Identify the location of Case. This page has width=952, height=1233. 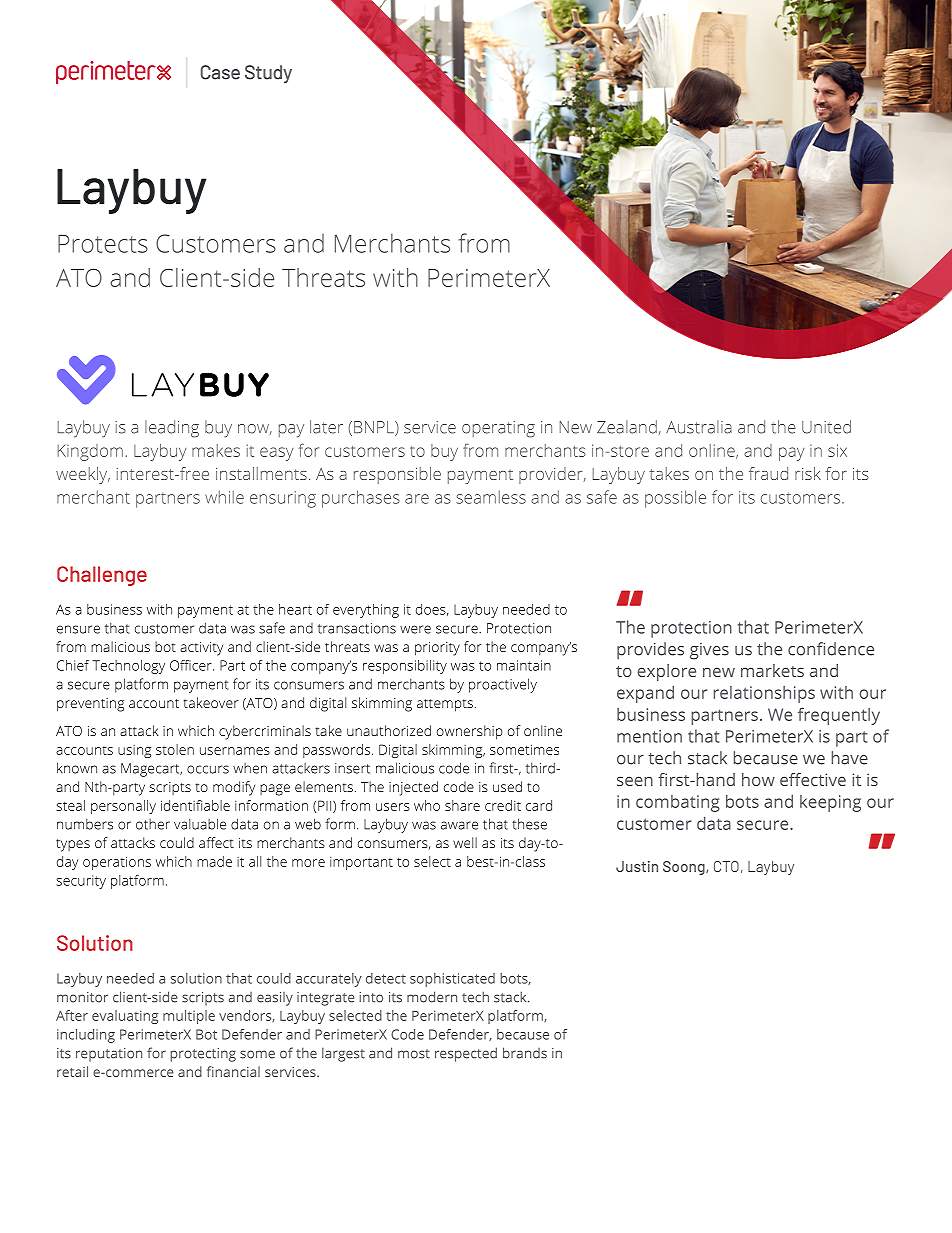
(220, 72).
